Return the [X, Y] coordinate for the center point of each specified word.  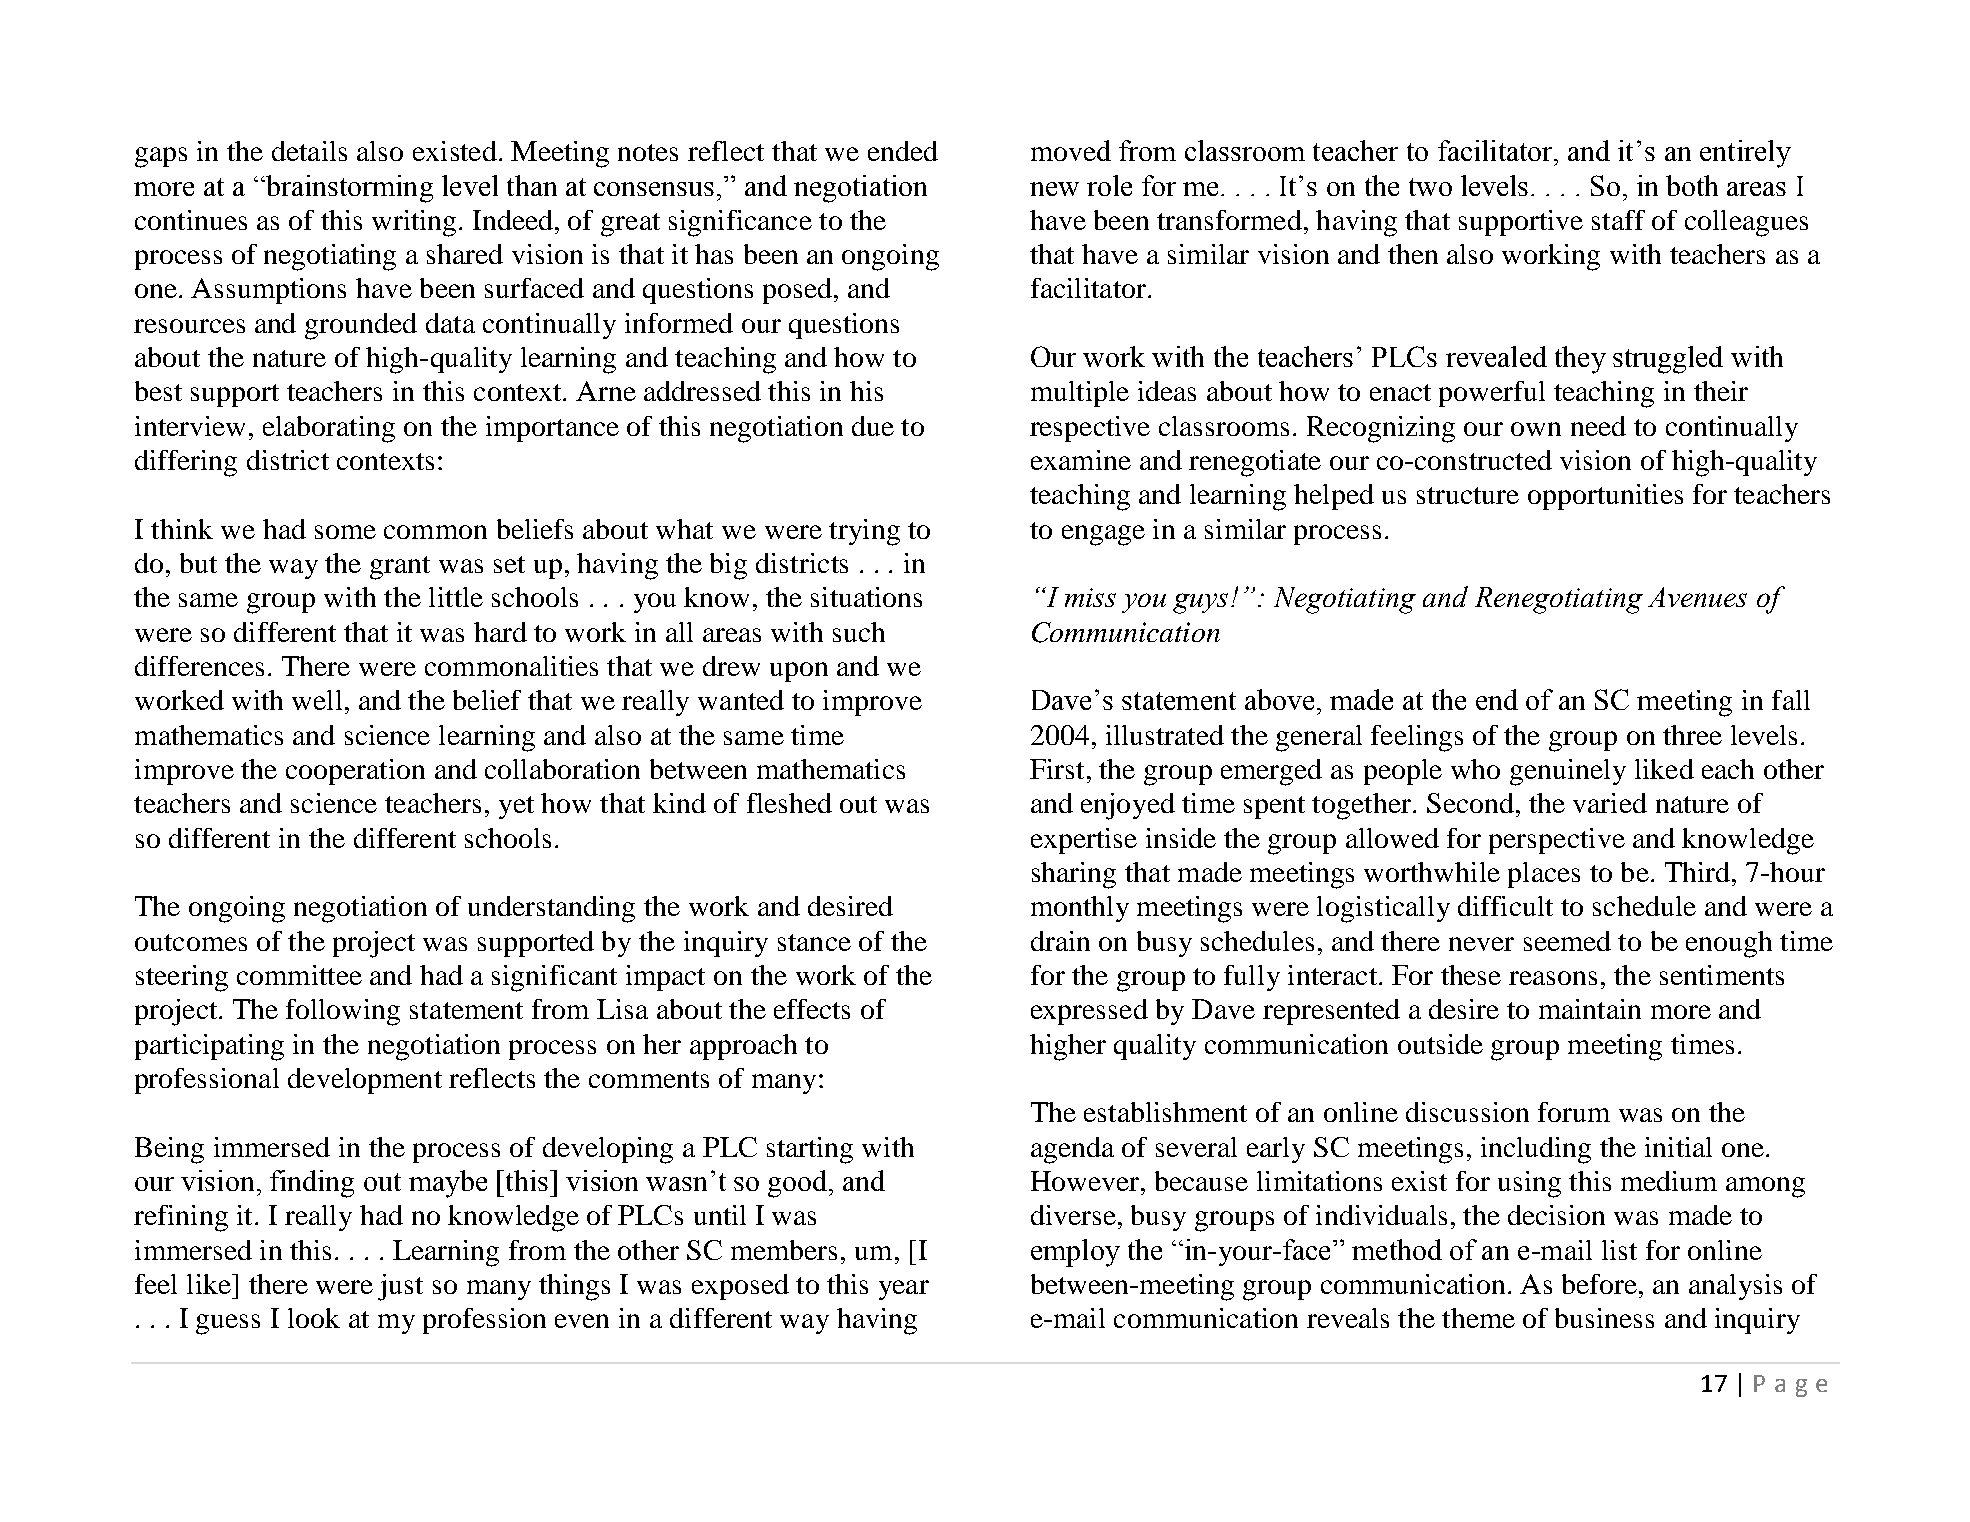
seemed [1567, 941]
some [345, 532]
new [1054, 189]
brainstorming [348, 189]
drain [1060, 941]
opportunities [1605, 497]
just [400, 1287]
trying [864, 532]
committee [299, 975]
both [1692, 185]
